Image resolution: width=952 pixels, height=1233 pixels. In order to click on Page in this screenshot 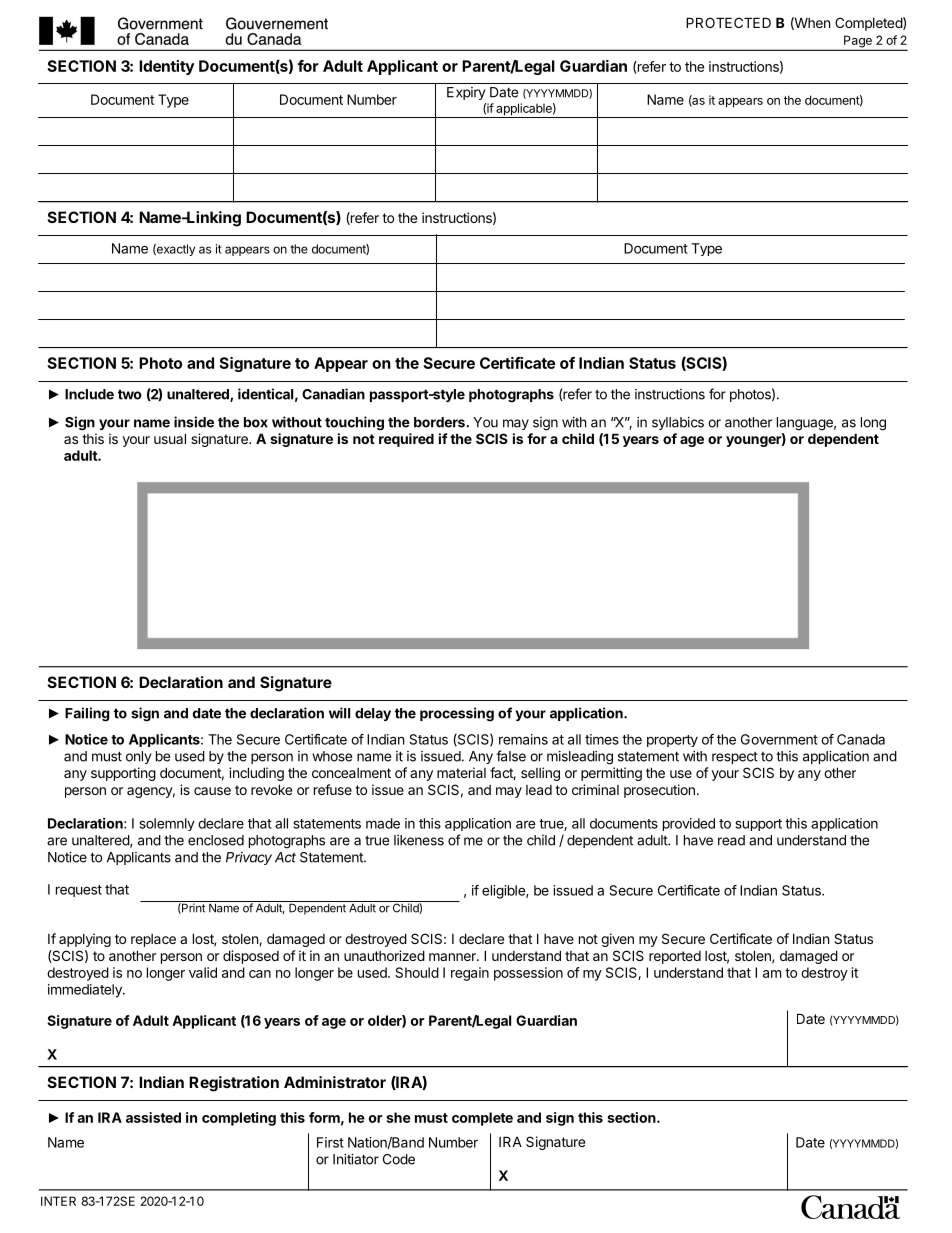, I will do `click(858, 42)`.
